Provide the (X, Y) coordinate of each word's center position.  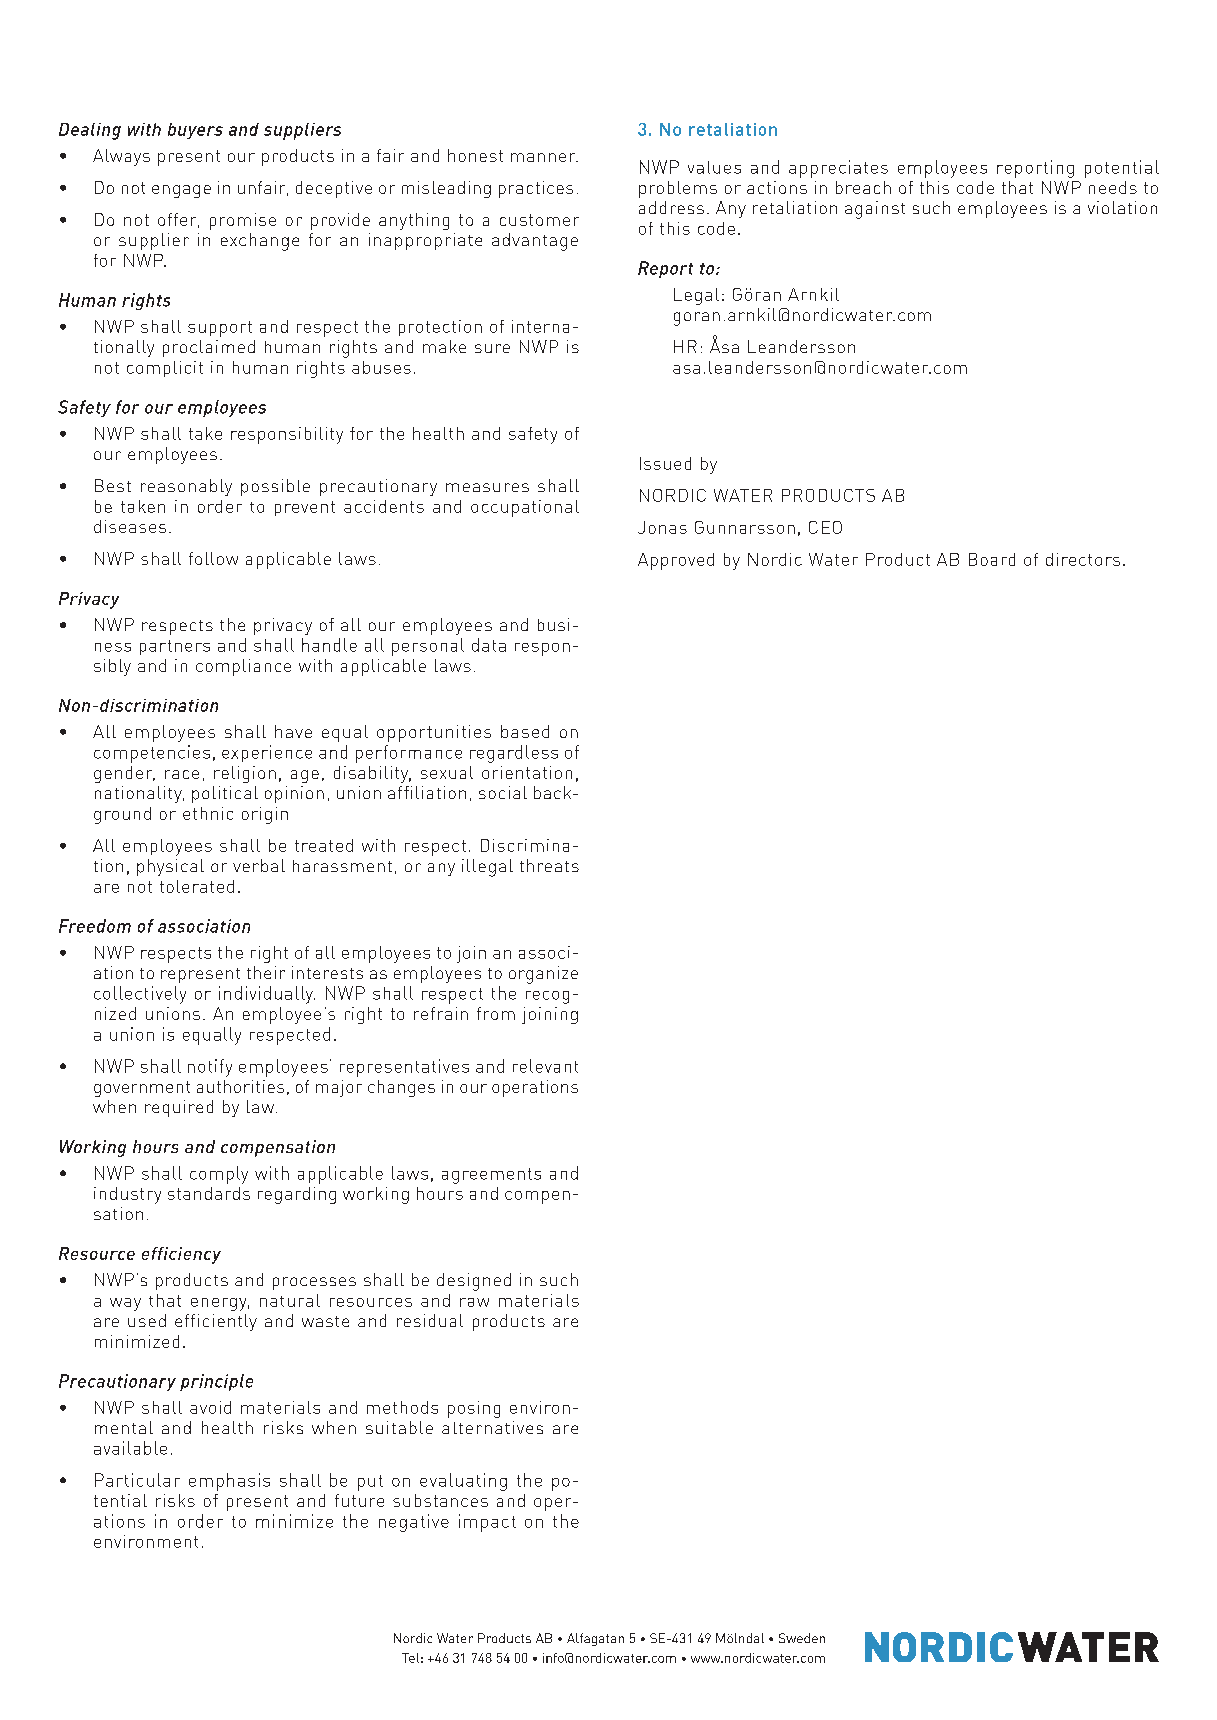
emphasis (229, 1482)
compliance (243, 667)
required (179, 1108)
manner (544, 157)
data (489, 645)
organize (543, 975)
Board (992, 559)
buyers (195, 131)
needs (1113, 187)
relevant (545, 1066)
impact (487, 1523)
